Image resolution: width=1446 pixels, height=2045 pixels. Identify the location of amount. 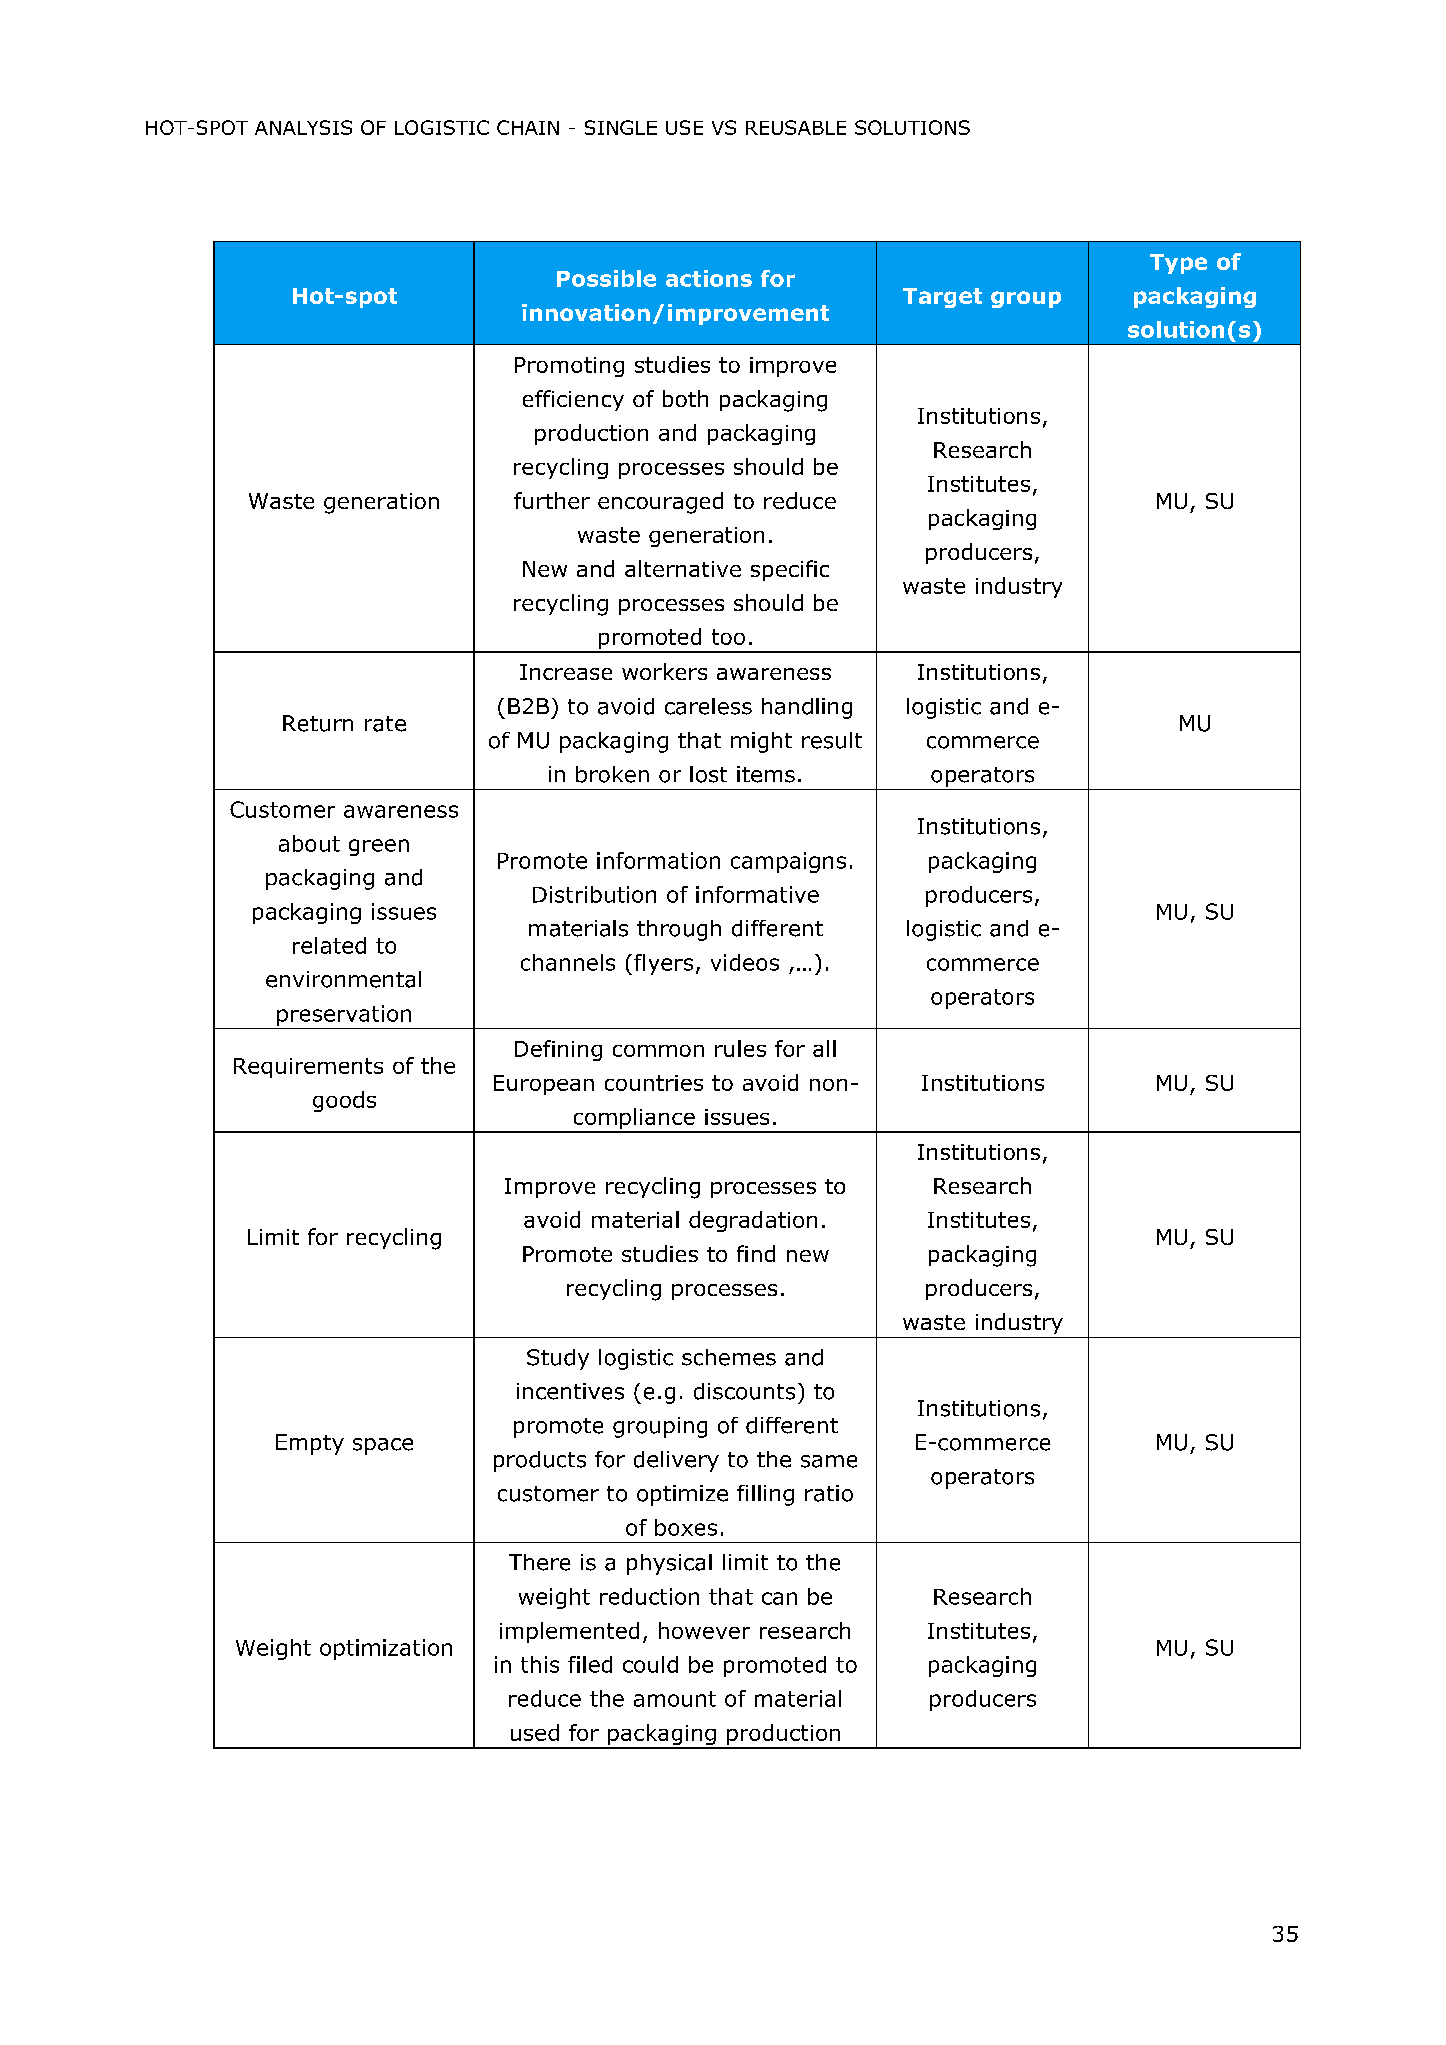
(675, 1699).
